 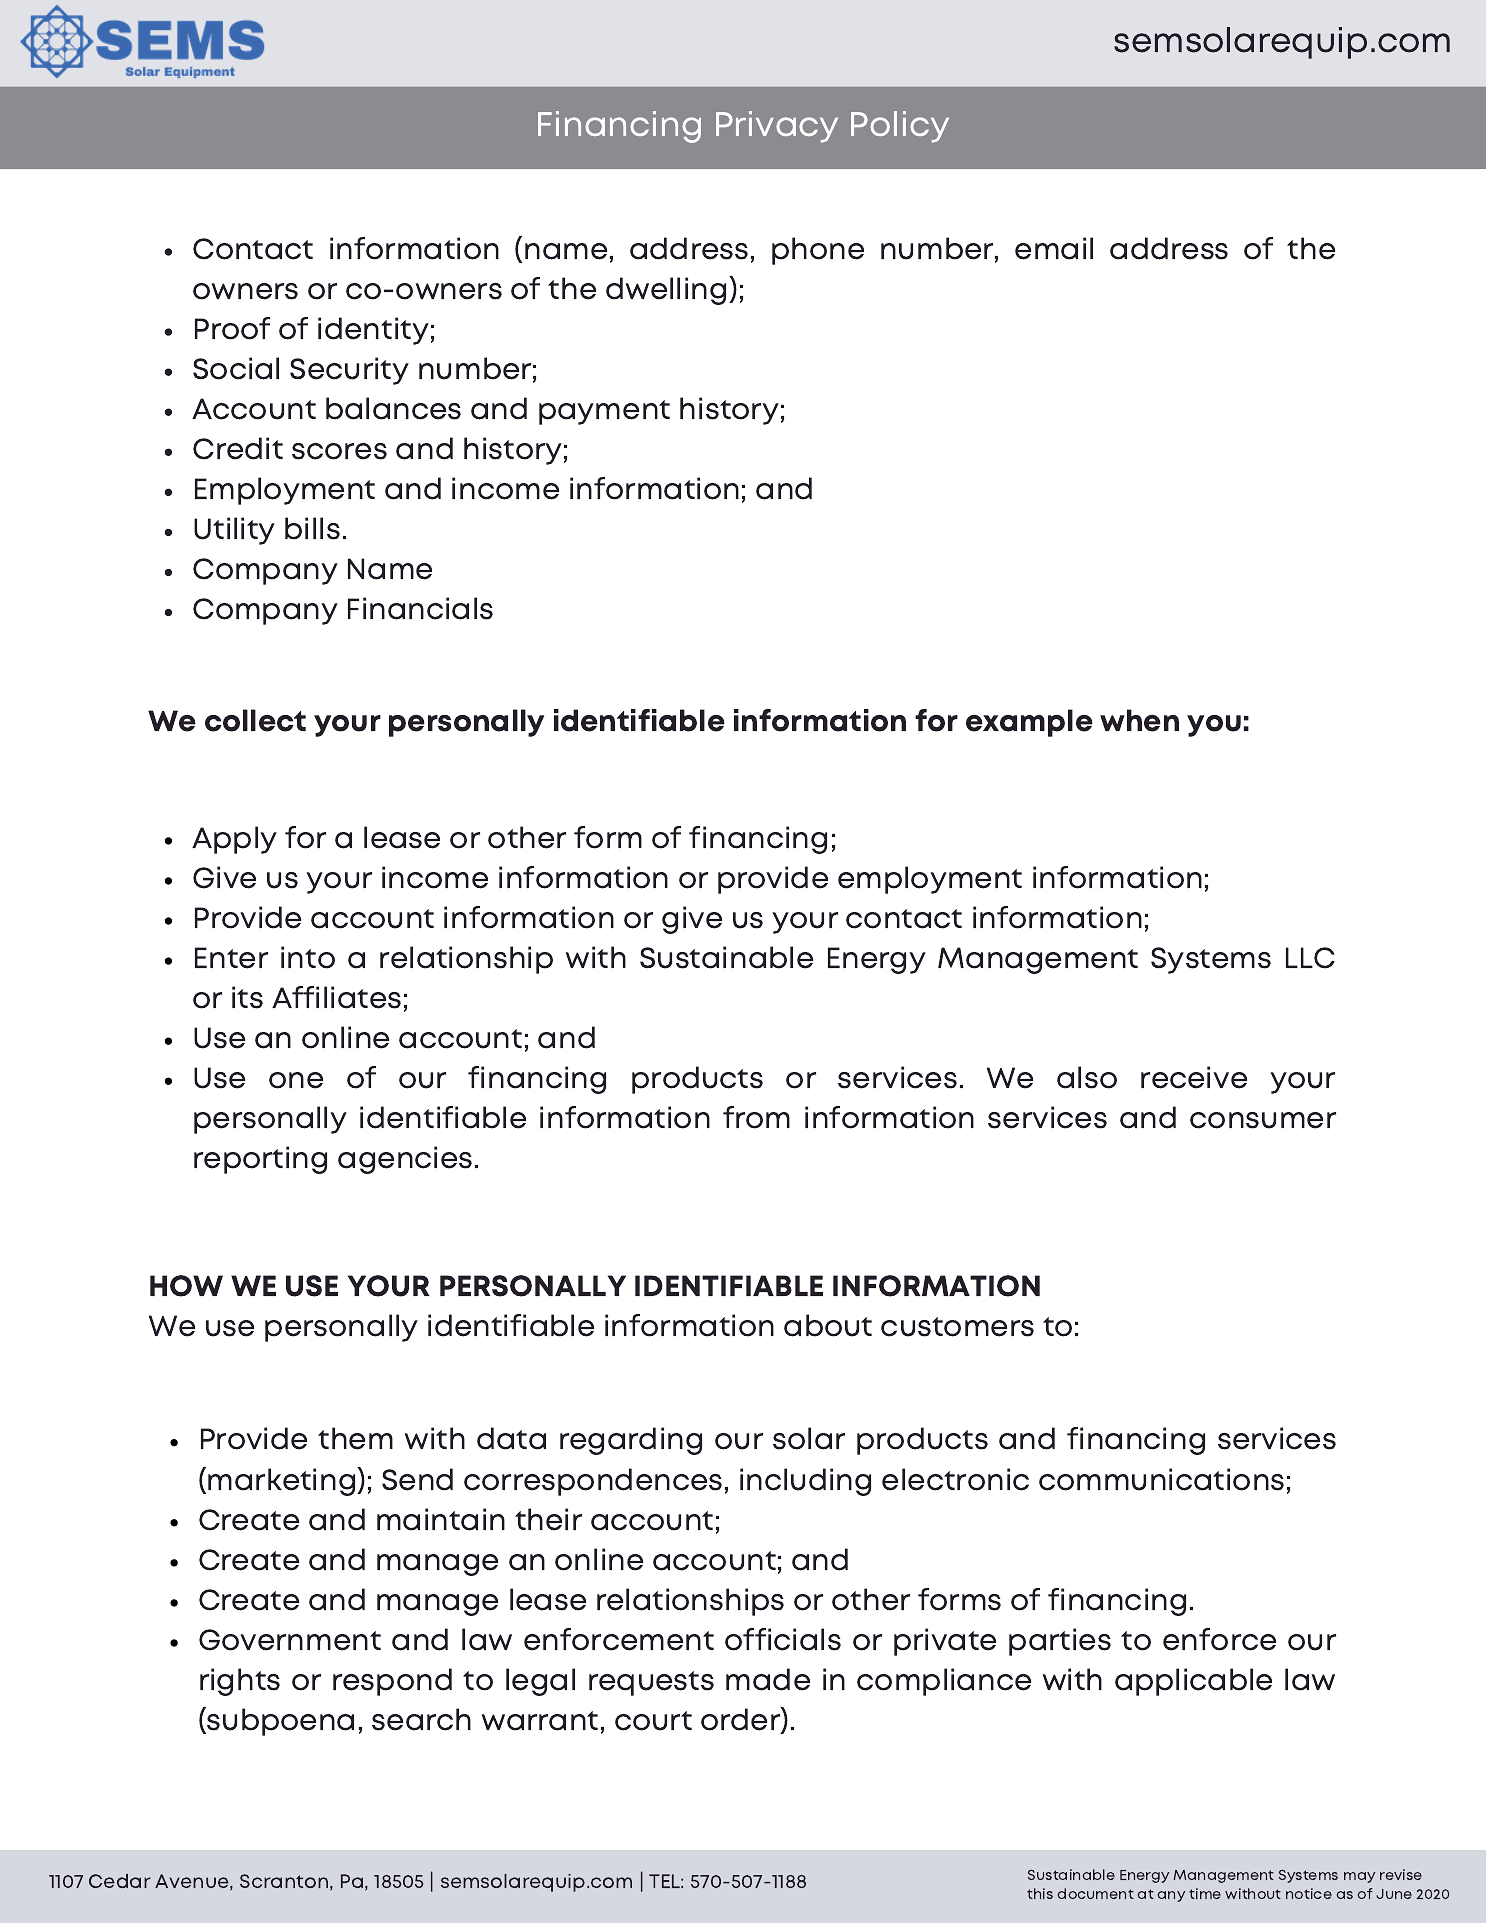 What do you see at coordinates (1310, 958) in the document?
I see `LLC` at bounding box center [1310, 958].
